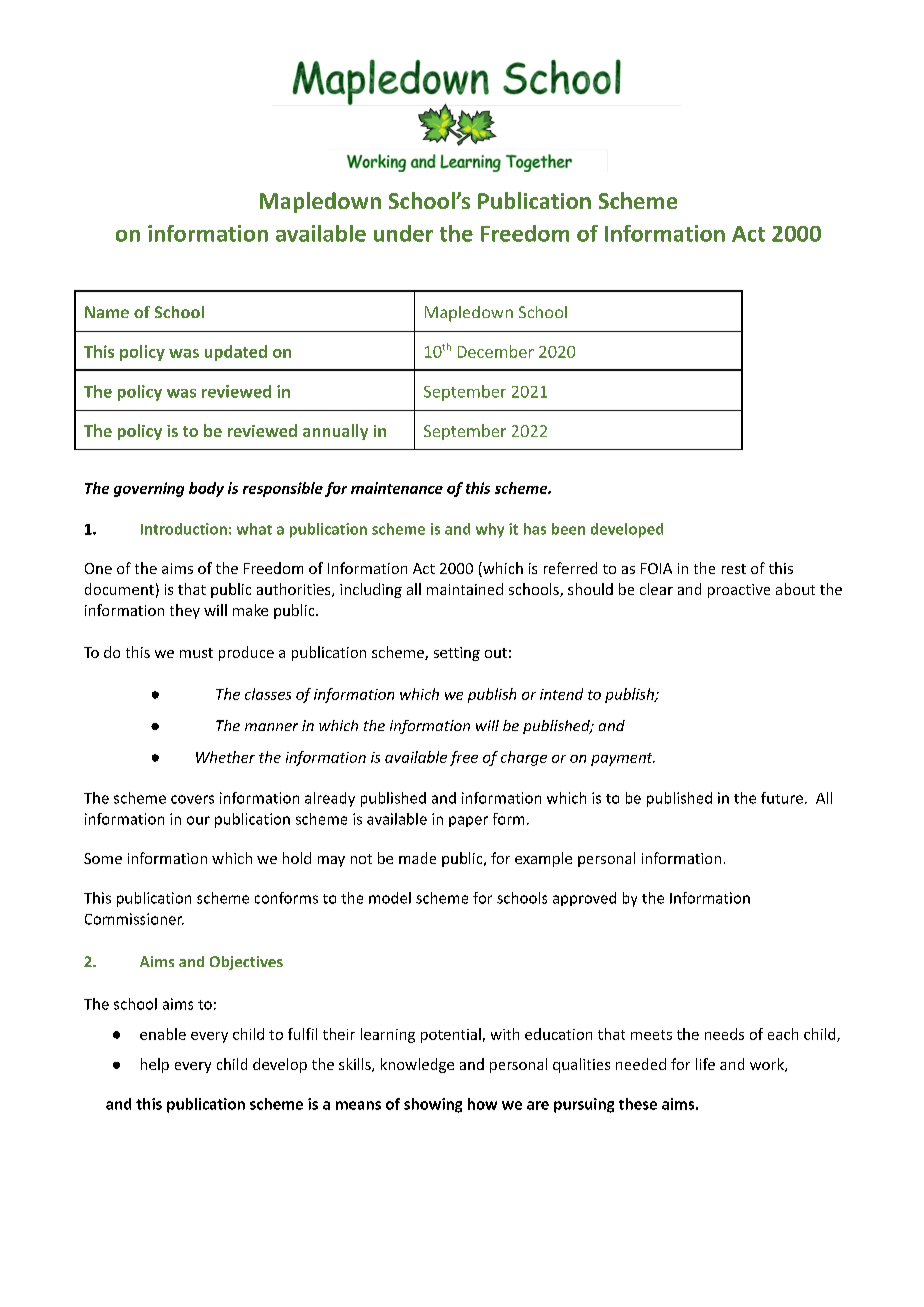 Image resolution: width=924 pixels, height=1307 pixels. Describe the element at coordinates (417, 858) in the screenshot. I see `made` at that location.
